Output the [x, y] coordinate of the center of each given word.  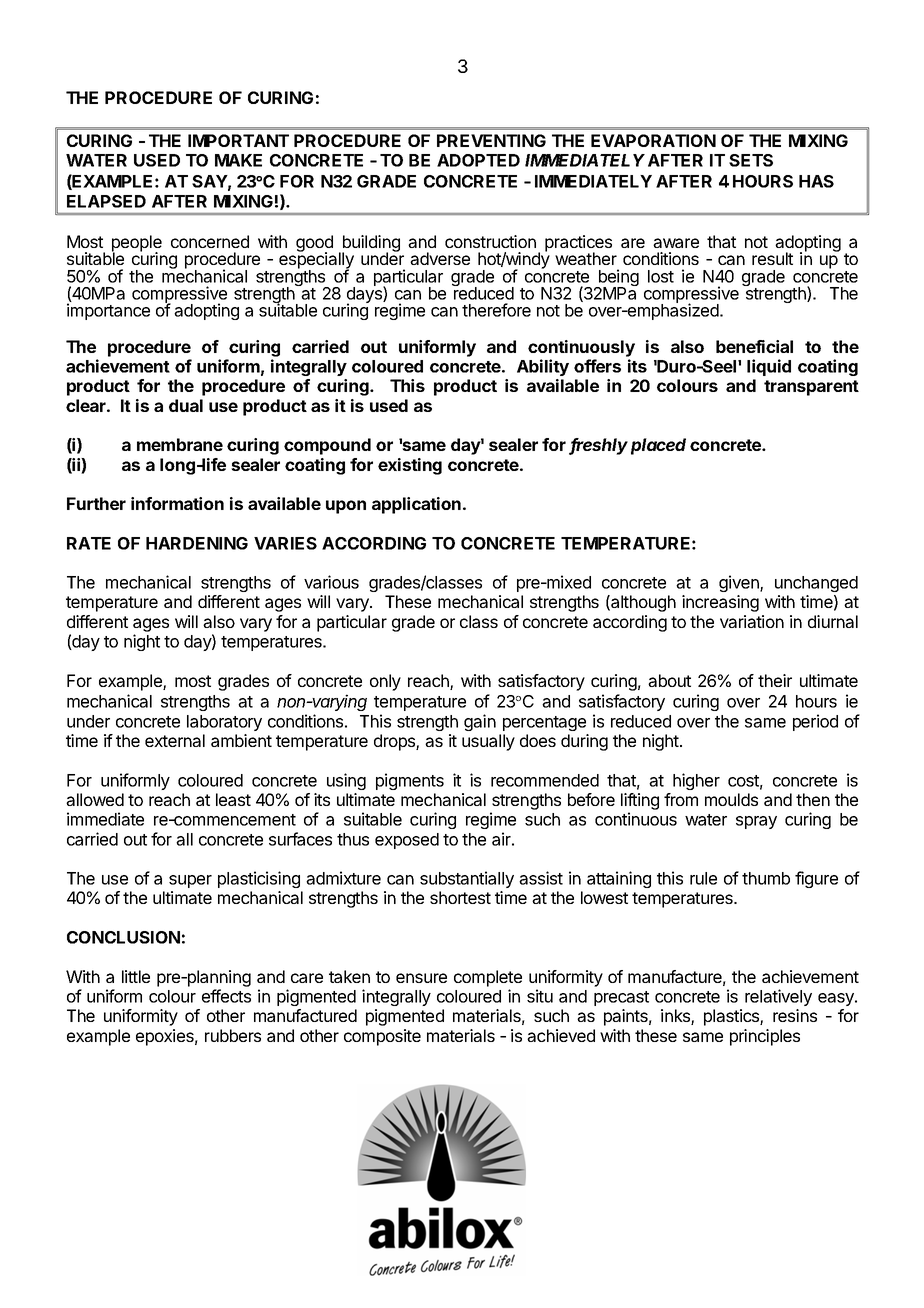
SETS [751, 160]
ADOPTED [478, 160]
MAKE [238, 160]
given [740, 583]
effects [226, 996]
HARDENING [197, 543]
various [331, 582]
